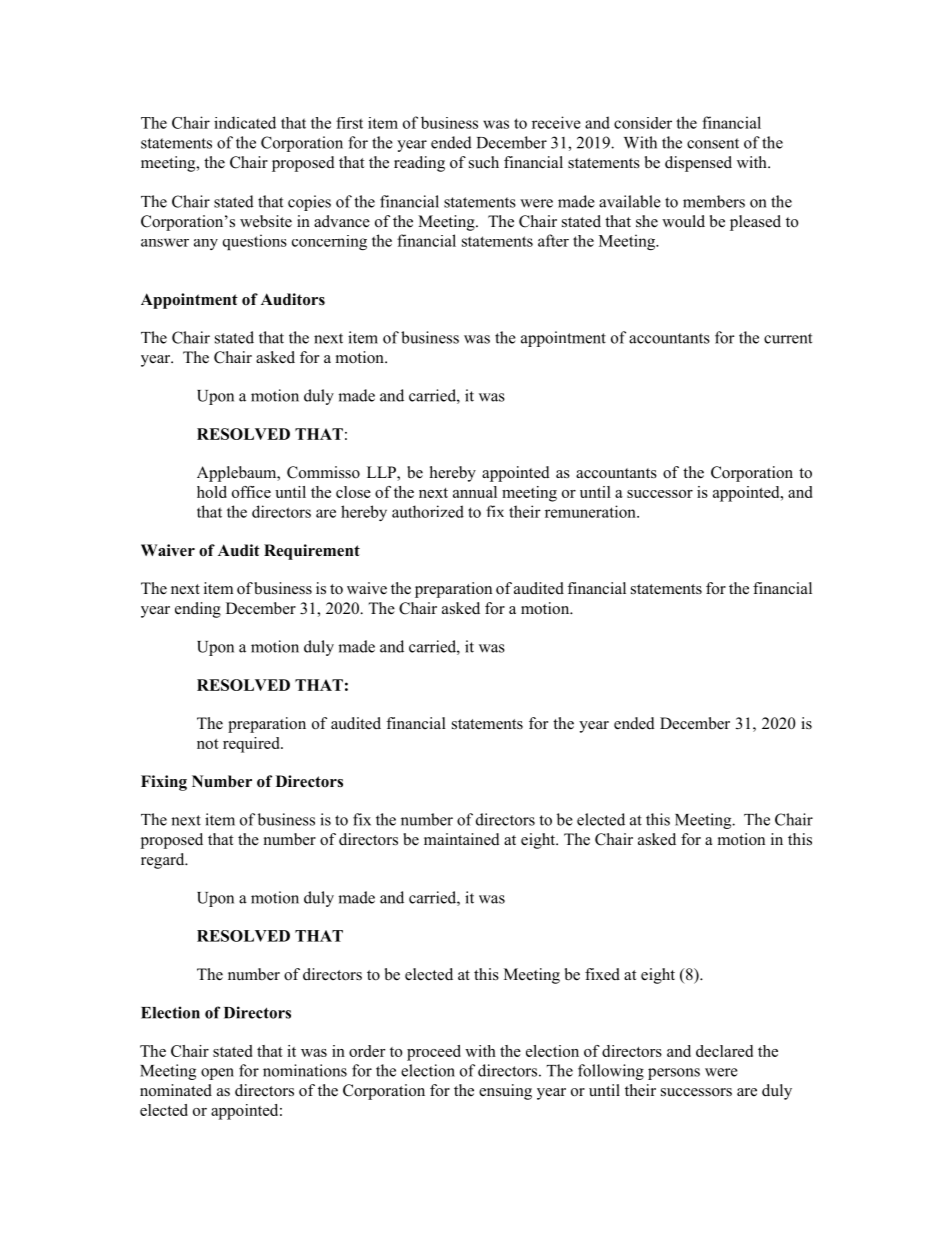 The width and height of the screenshot is (952, 1233). I want to click on proceed, so click(434, 1053).
